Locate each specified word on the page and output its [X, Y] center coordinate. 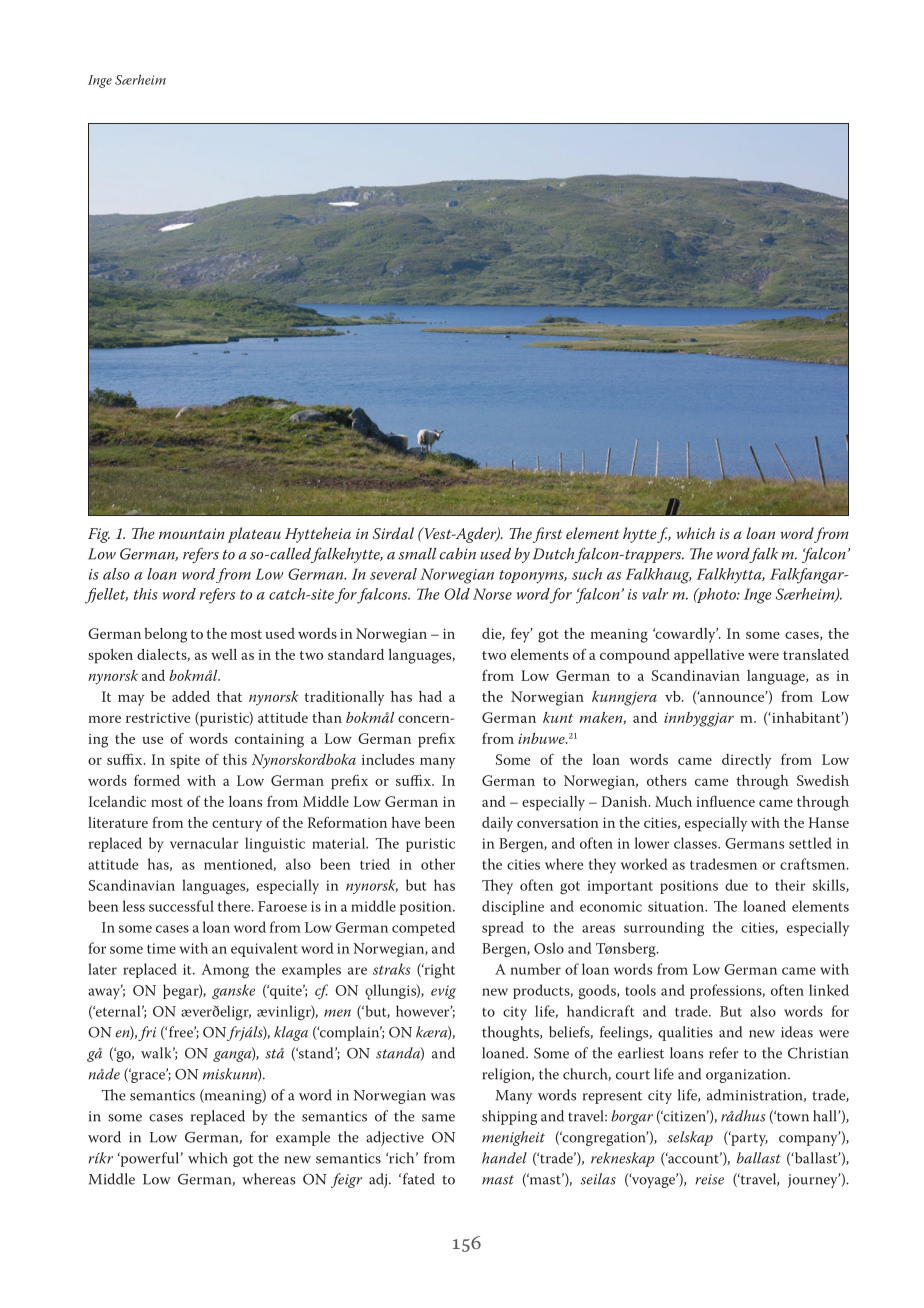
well [224, 654]
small [417, 554]
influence [725, 801]
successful [181, 906]
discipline [513, 907]
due [736, 885]
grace [148, 1076]
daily [497, 824]
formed [157, 780]
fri [147, 1033]
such [587, 574]
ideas [797, 1032]
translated [816, 654]
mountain [192, 533]
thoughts [511, 1033]
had [430, 696]
